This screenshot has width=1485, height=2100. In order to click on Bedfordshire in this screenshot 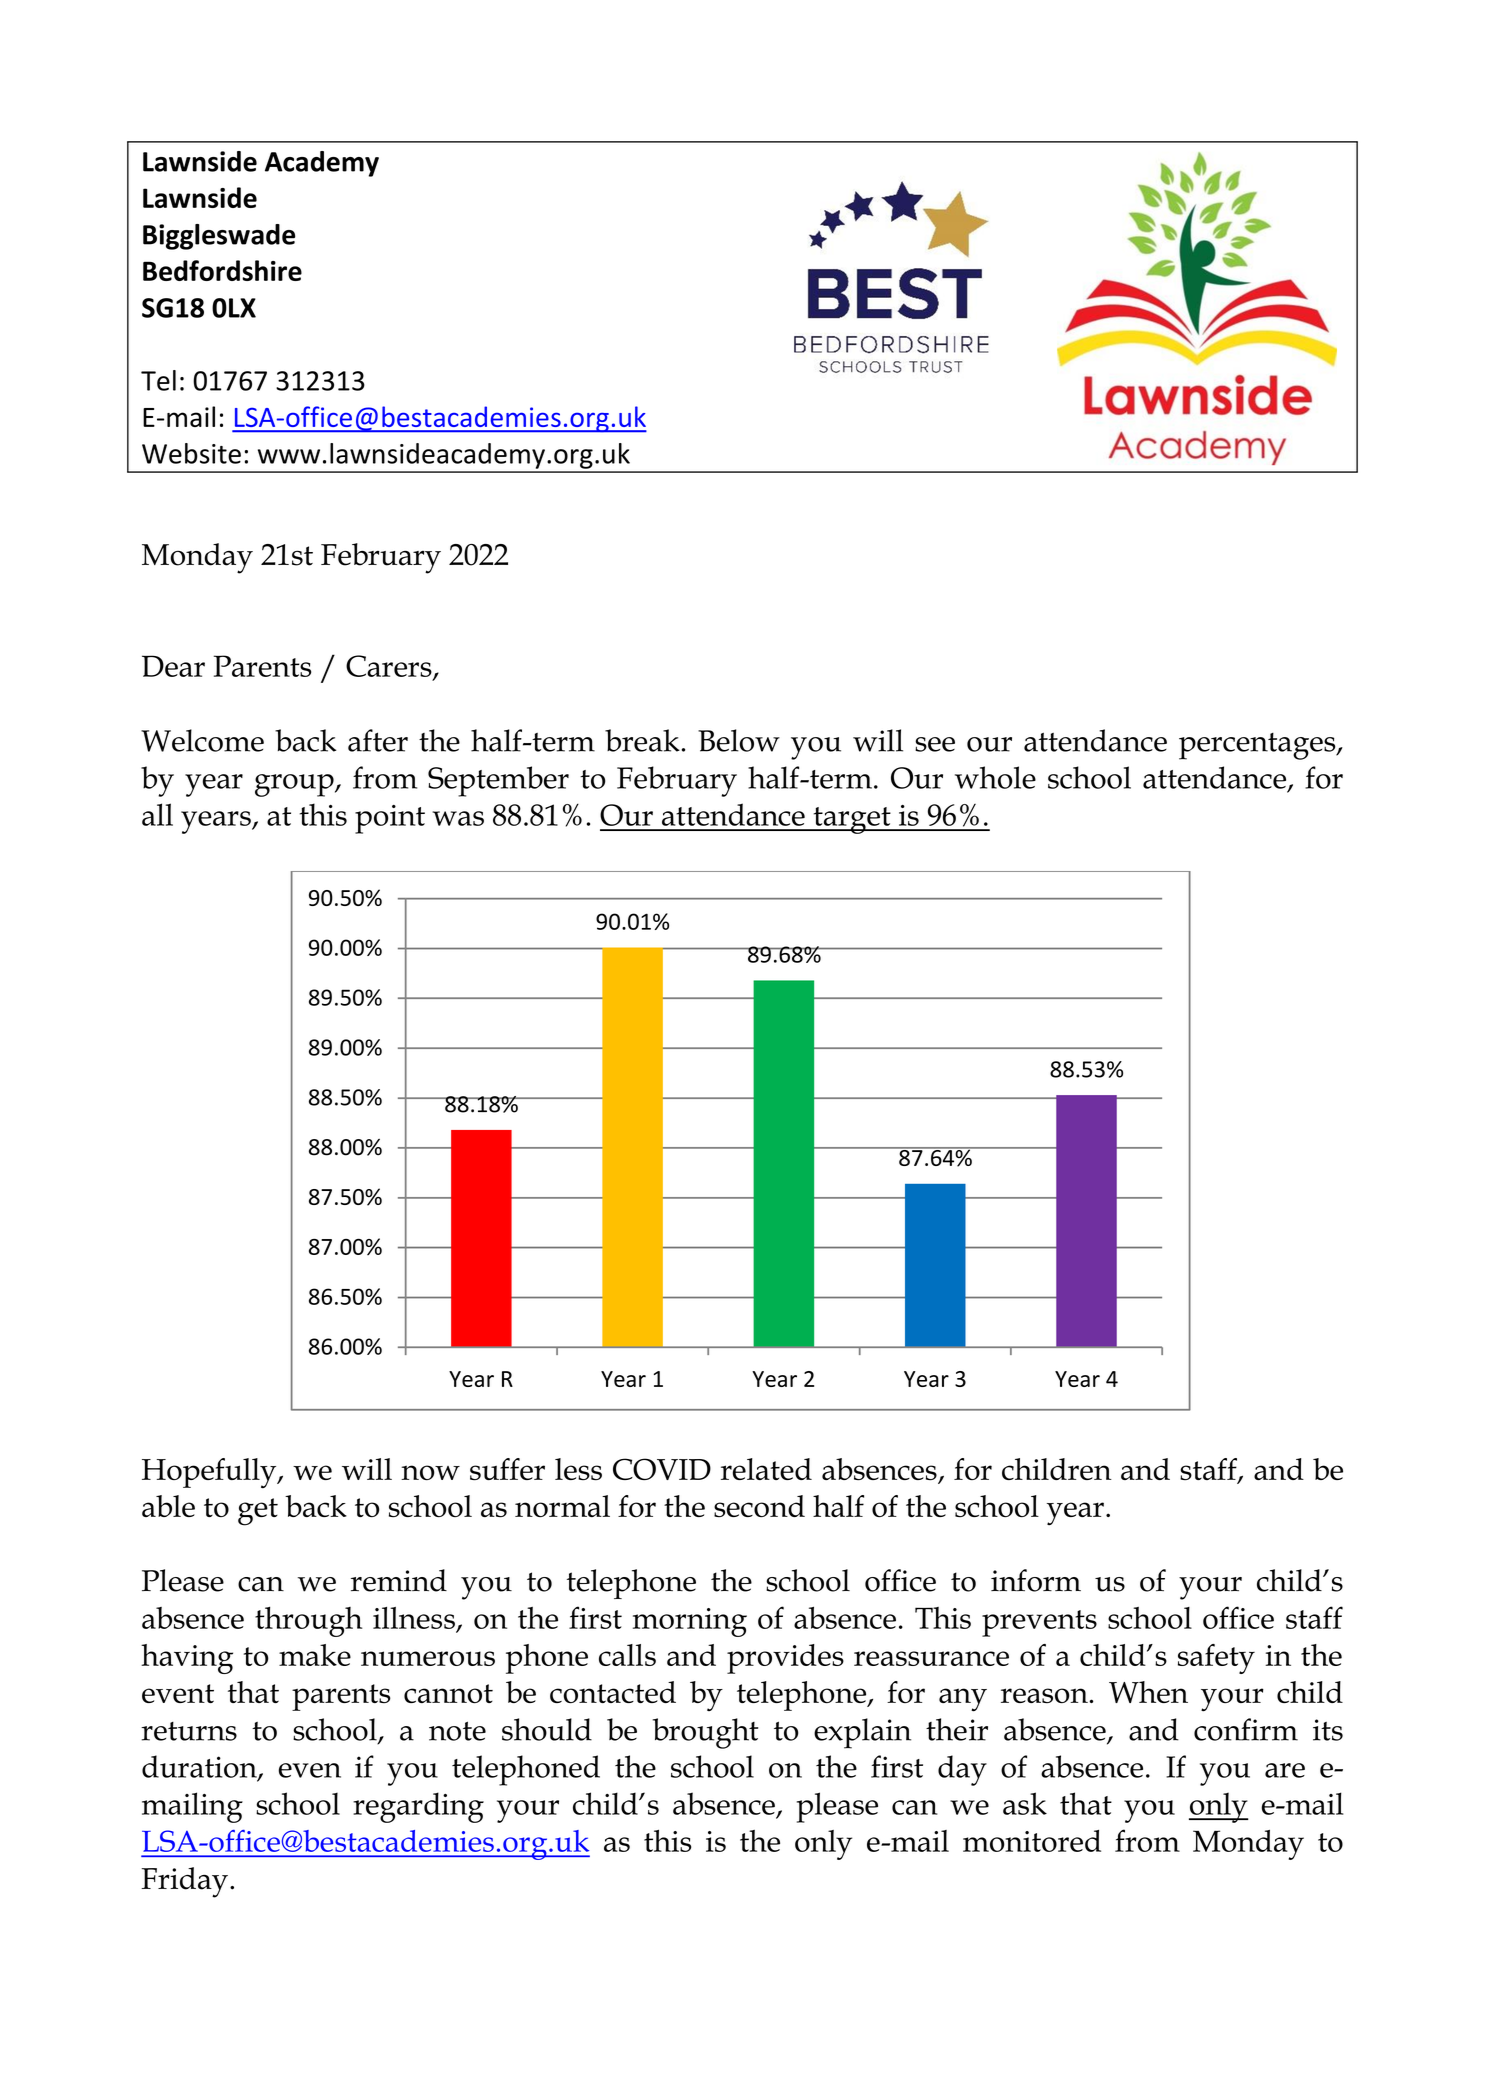, I will do `click(222, 270)`.
